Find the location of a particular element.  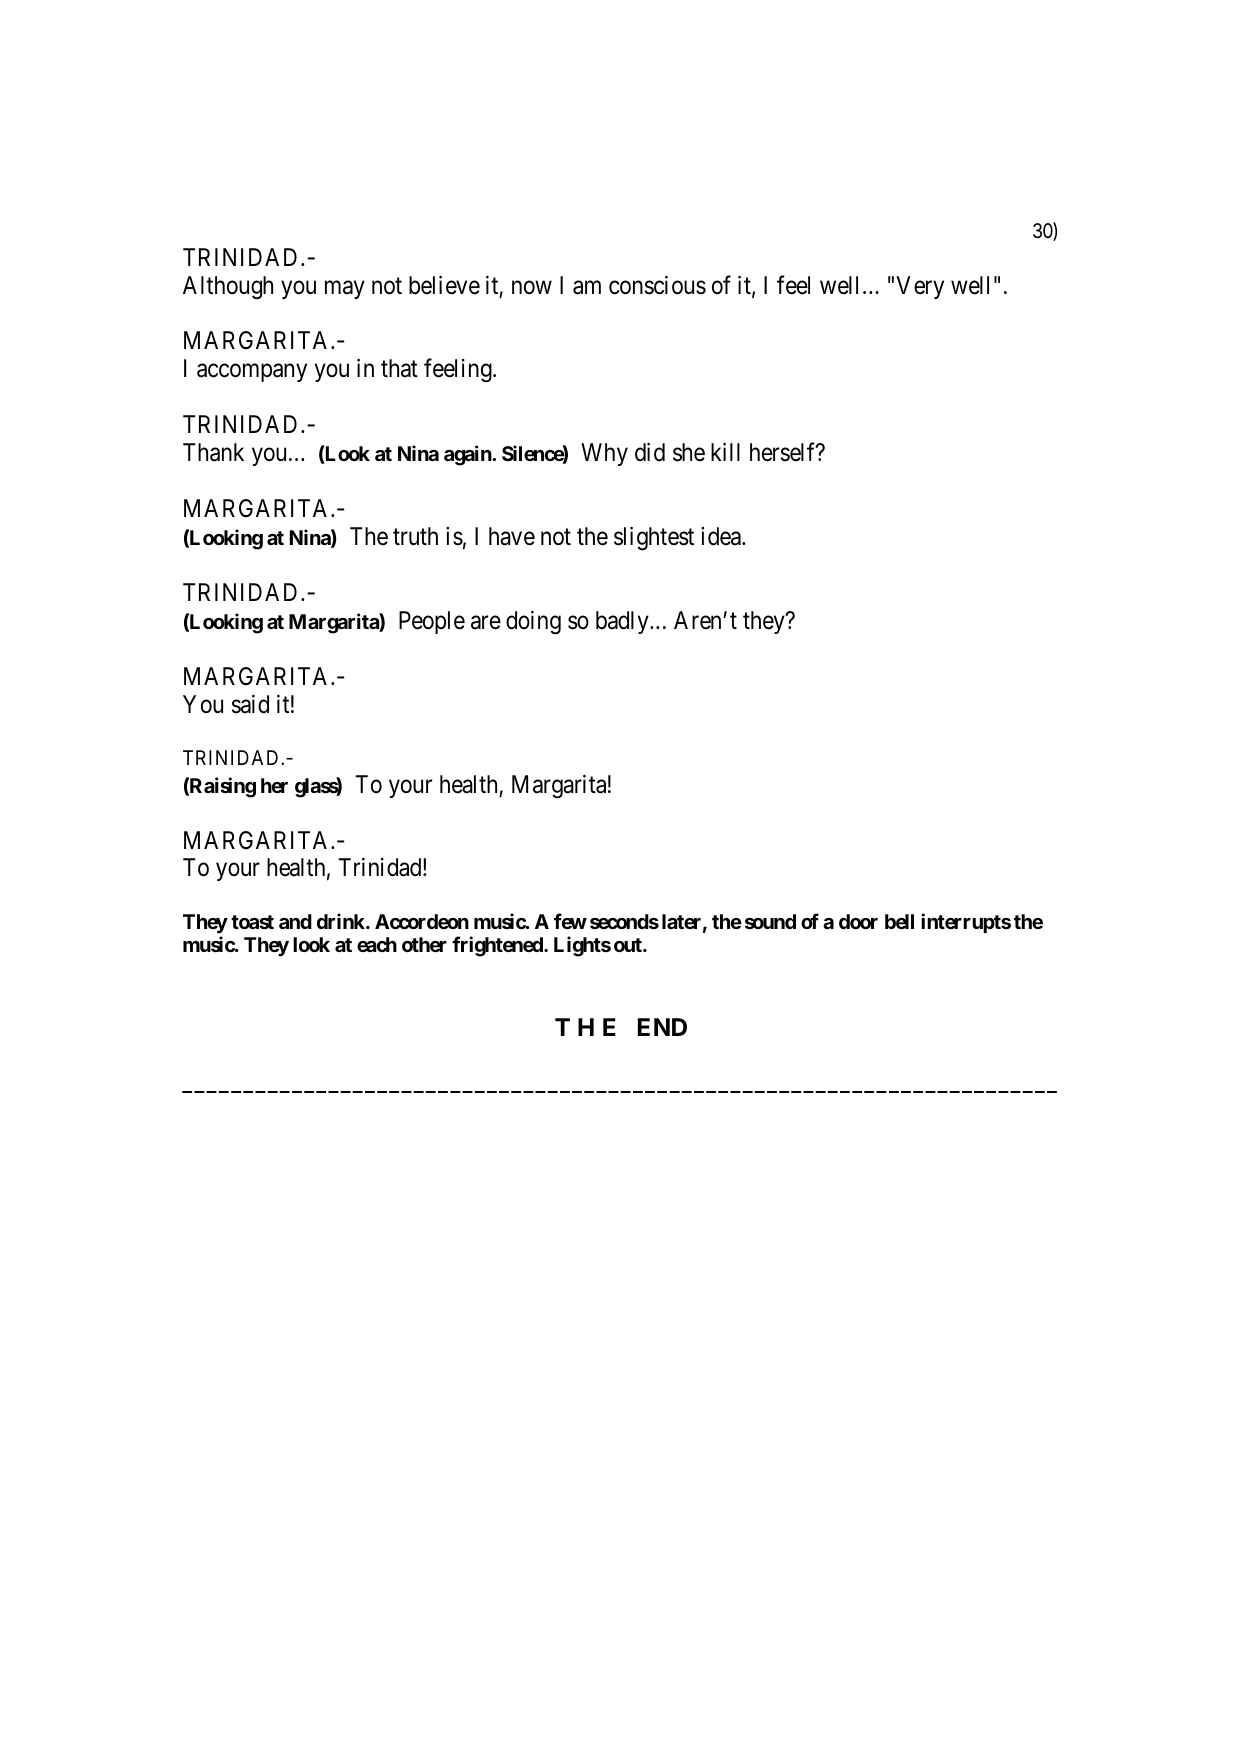

may is located at coordinates (345, 289).
